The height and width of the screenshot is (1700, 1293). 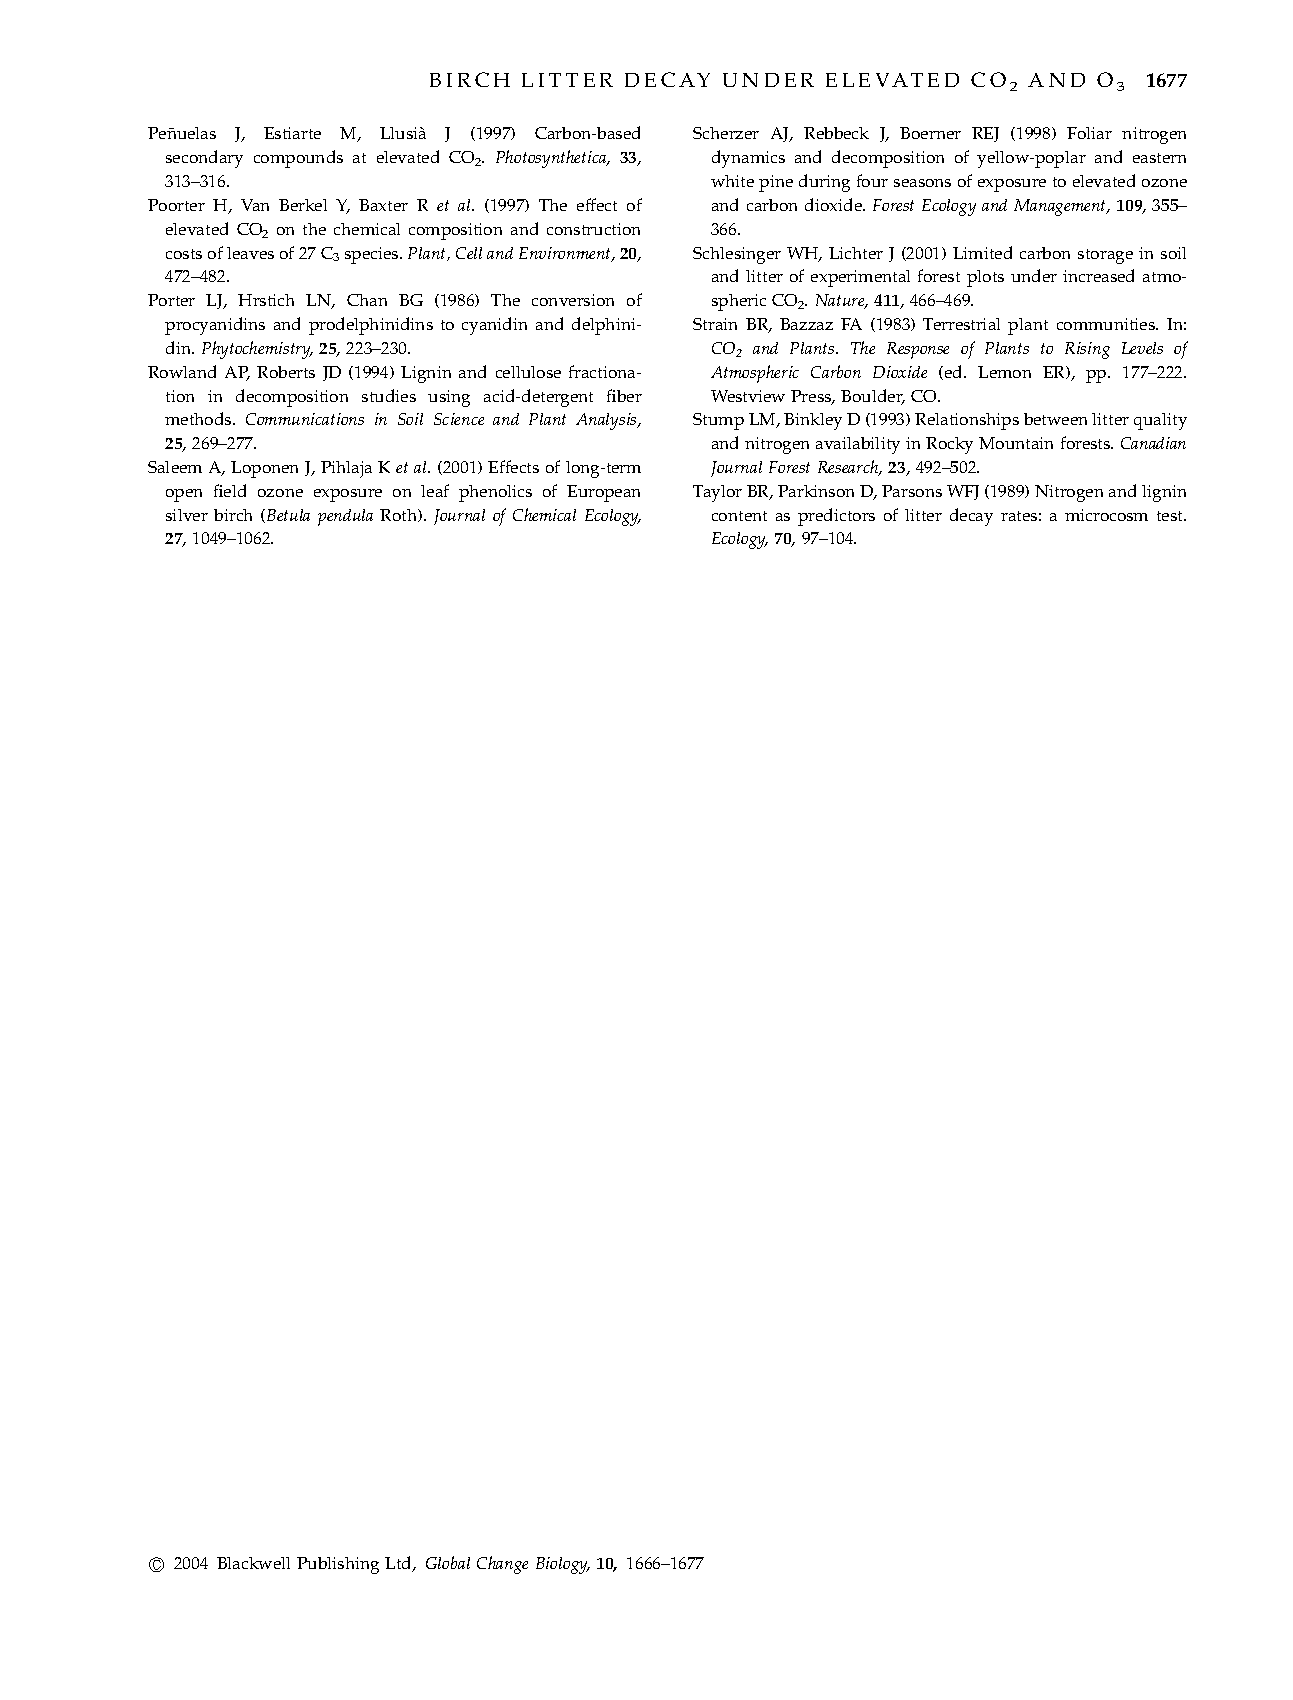 What do you see at coordinates (1106, 515) in the screenshot?
I see `microcosm` at bounding box center [1106, 515].
